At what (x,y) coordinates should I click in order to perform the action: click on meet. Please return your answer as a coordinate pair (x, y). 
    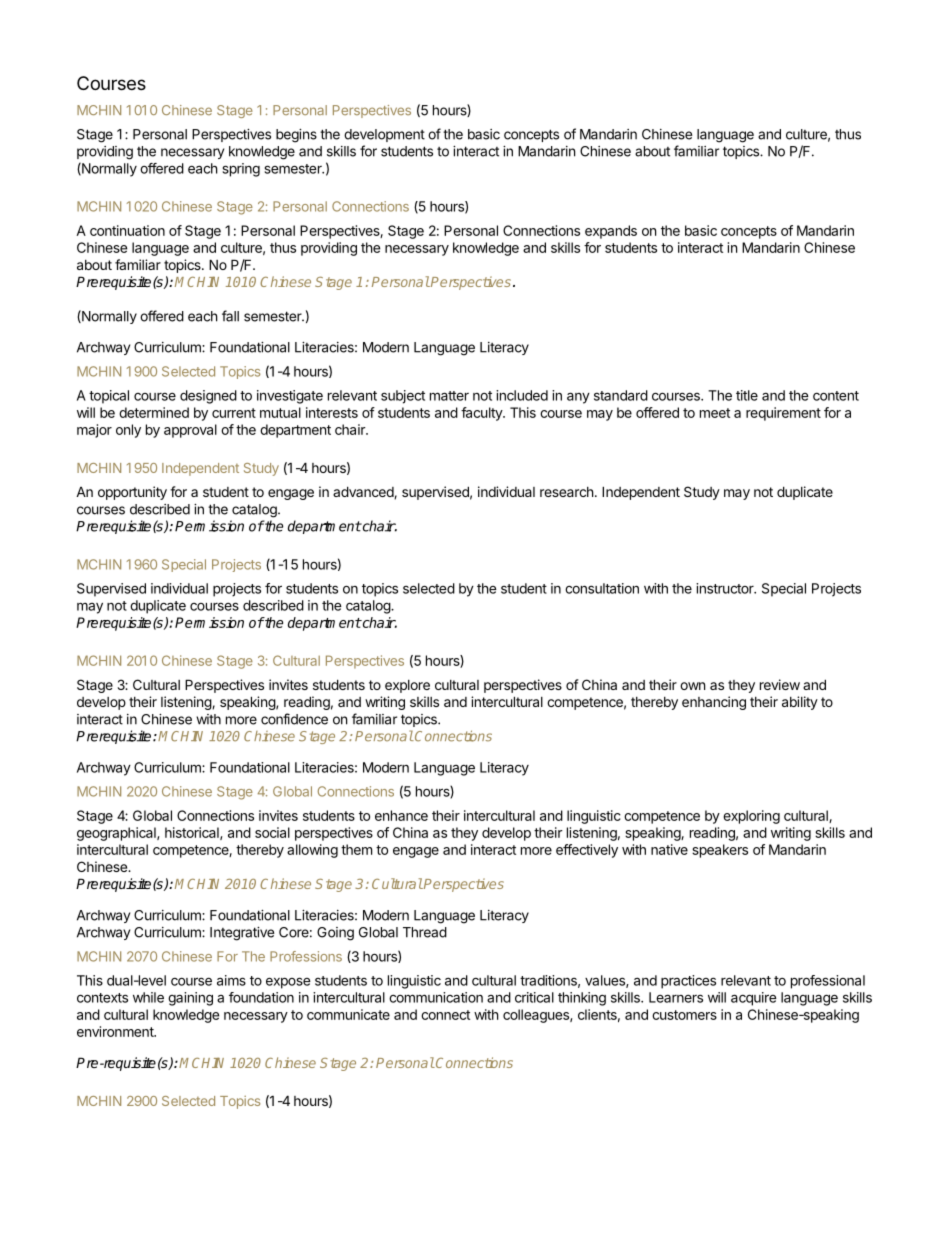
    Looking at the image, I should click on (715, 413).
